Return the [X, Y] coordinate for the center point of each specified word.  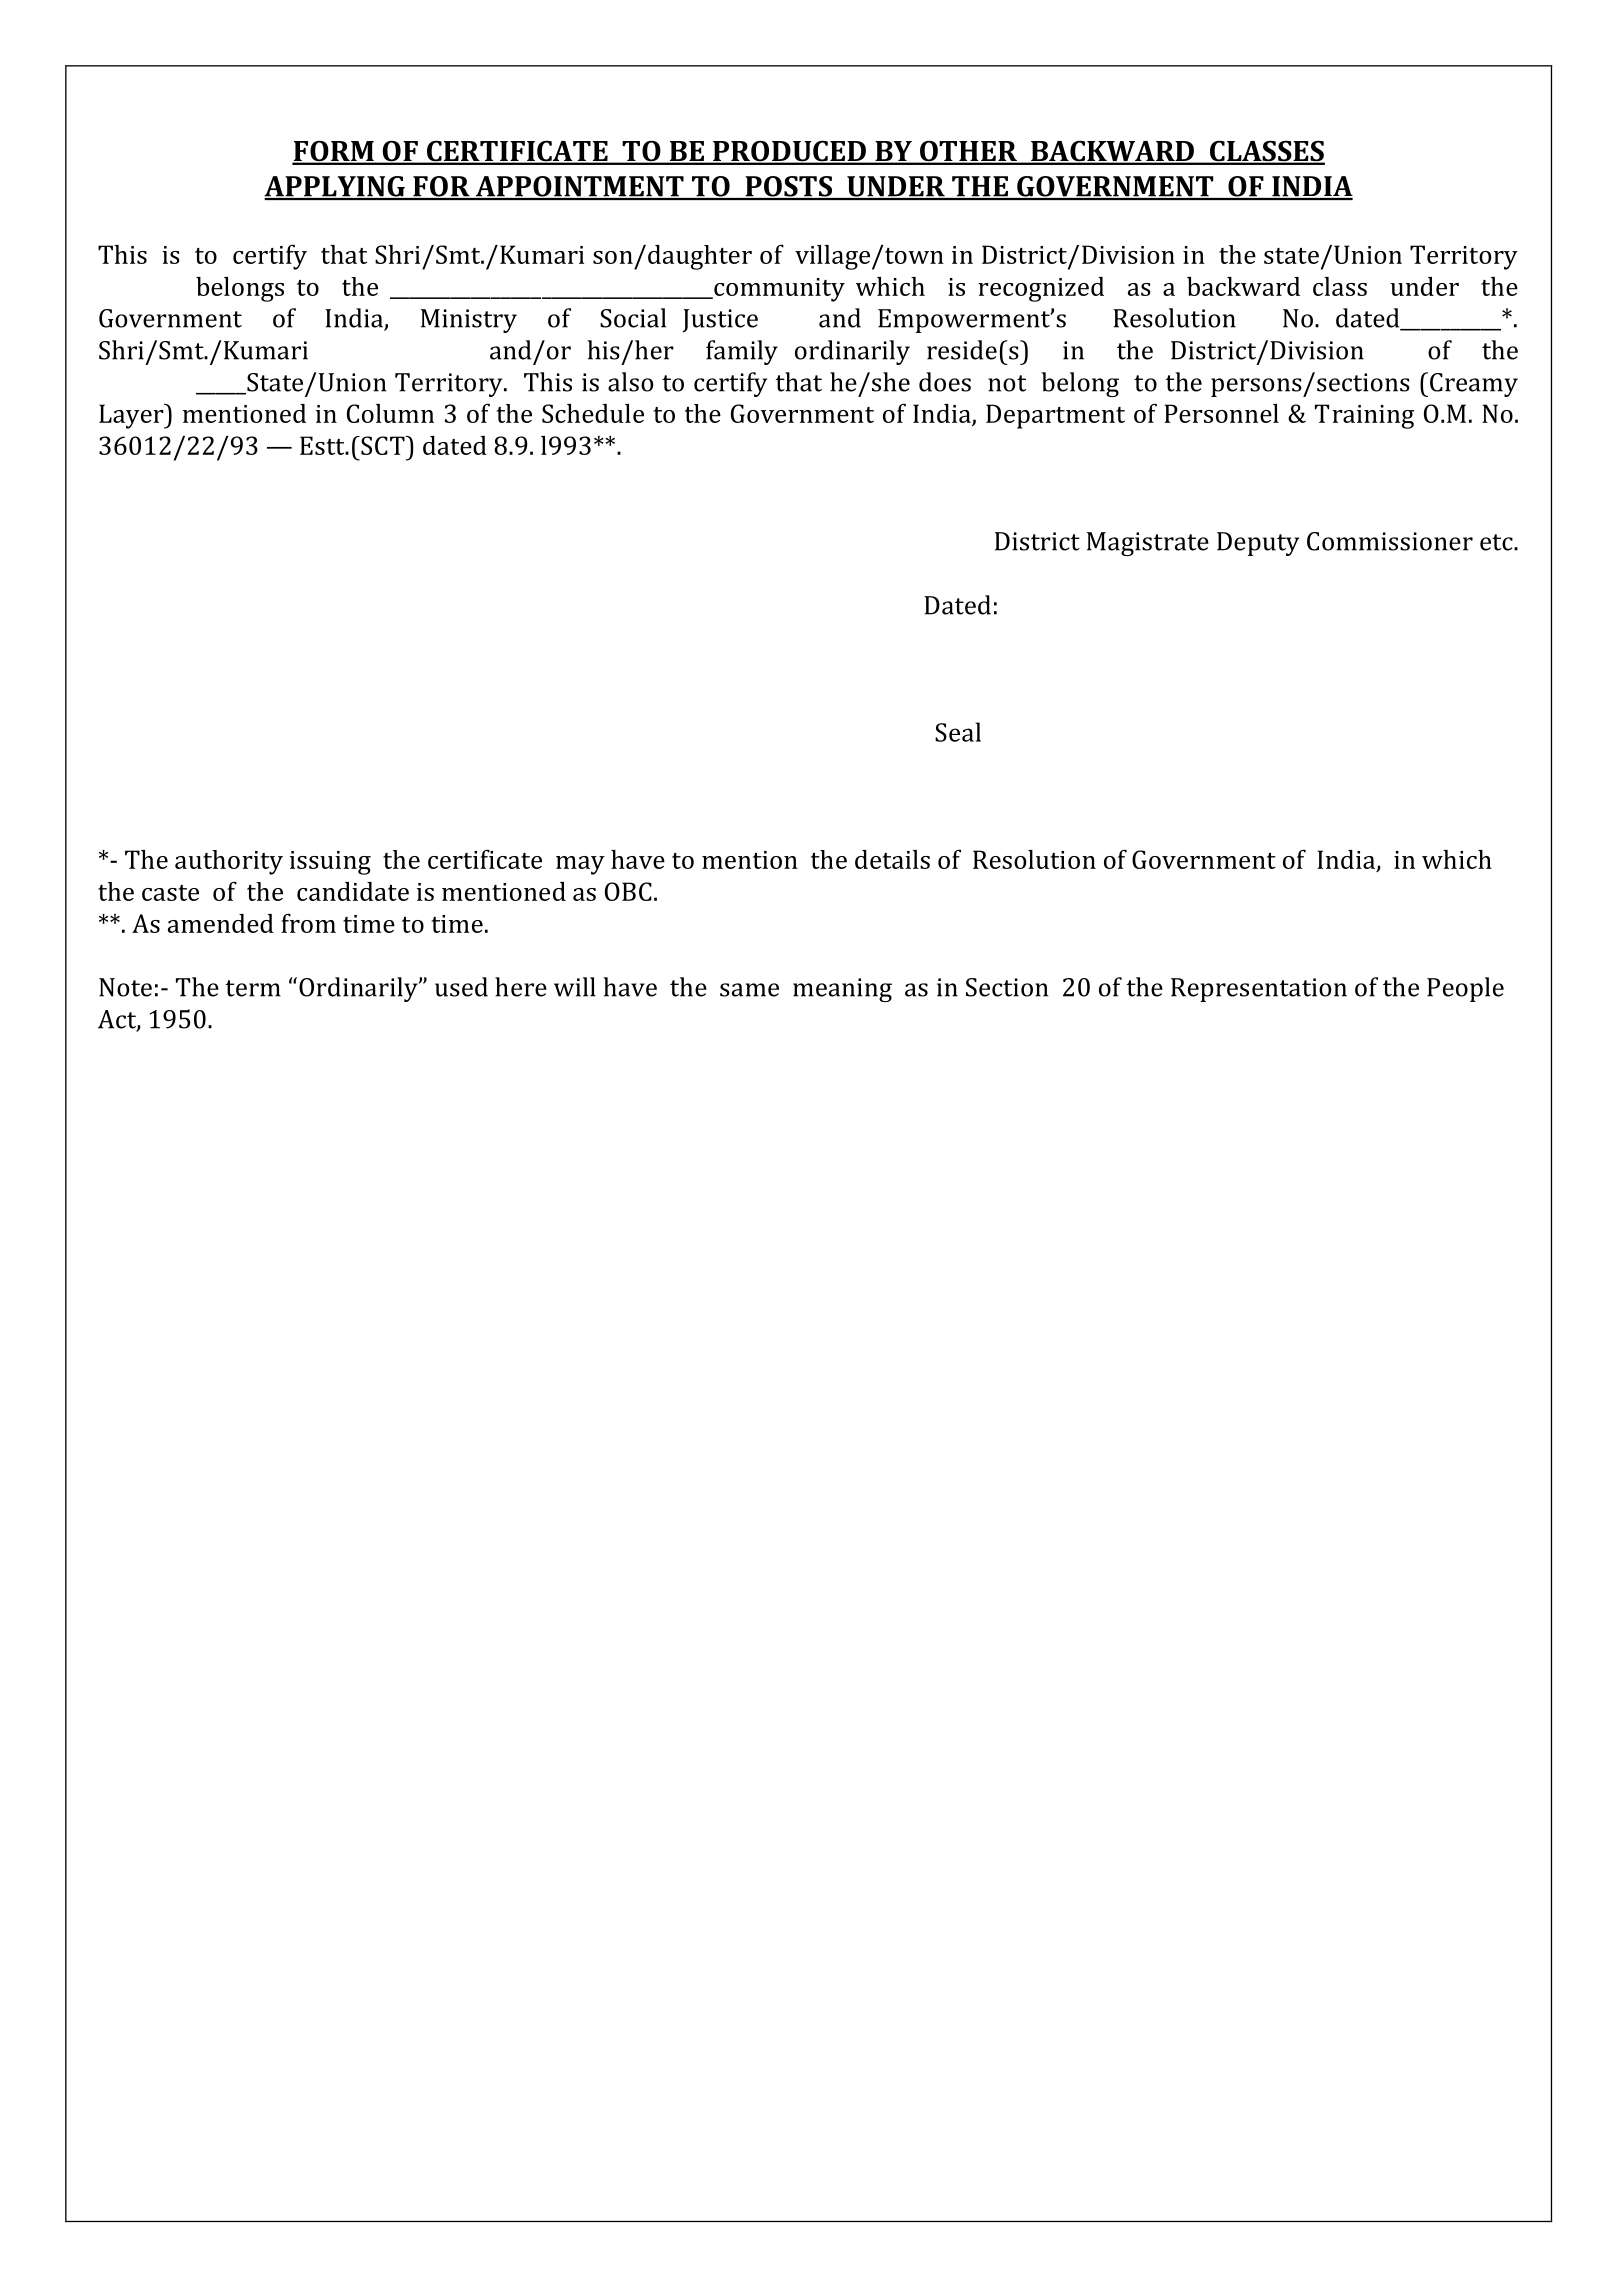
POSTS [789, 187]
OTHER [968, 152]
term [253, 988]
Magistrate [1148, 544]
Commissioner [1390, 541]
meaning [842, 990]
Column [390, 413]
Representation [1259, 990]
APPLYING [335, 187]
